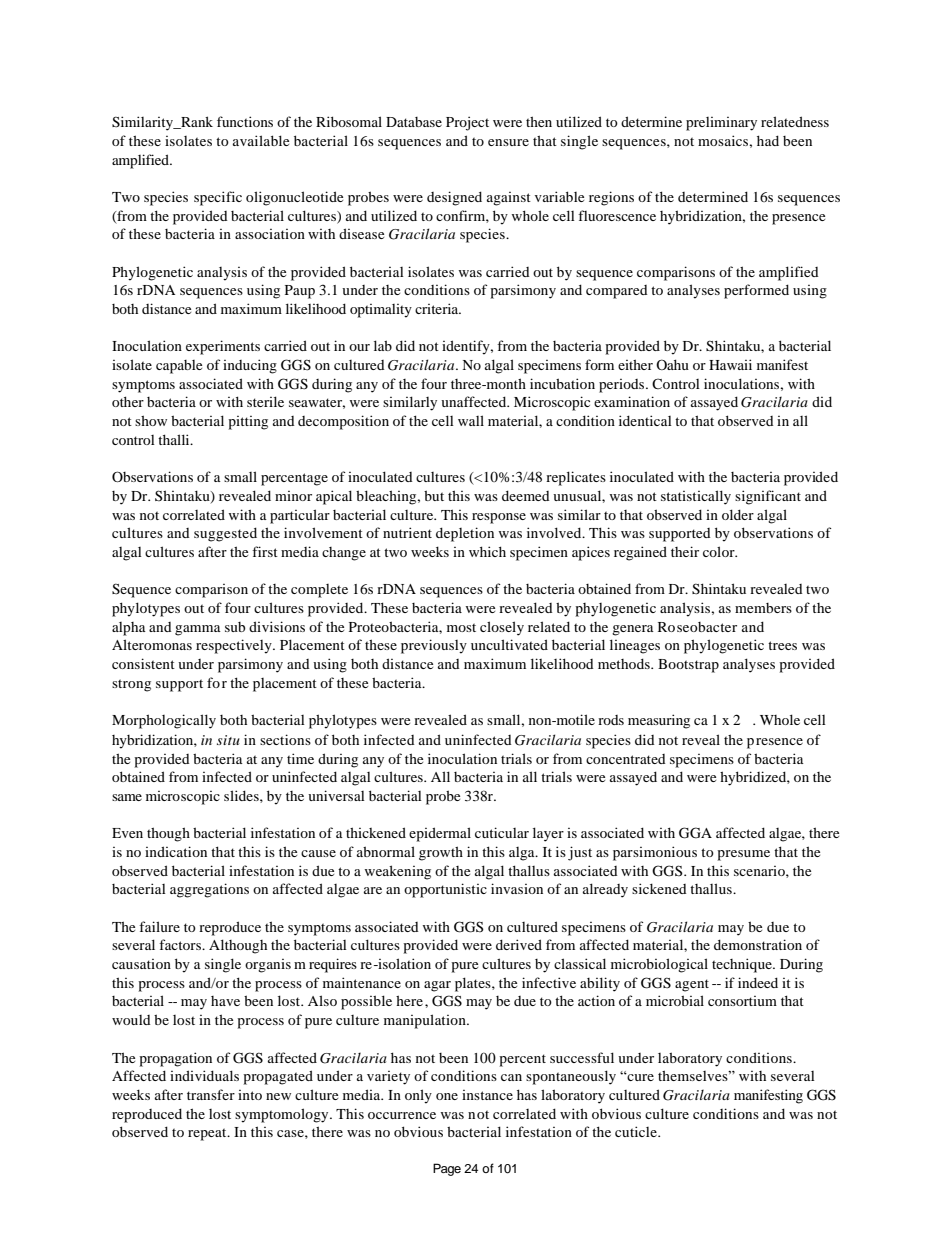  Describe the element at coordinates (721, 124) in the screenshot. I see `preliminary` at that location.
